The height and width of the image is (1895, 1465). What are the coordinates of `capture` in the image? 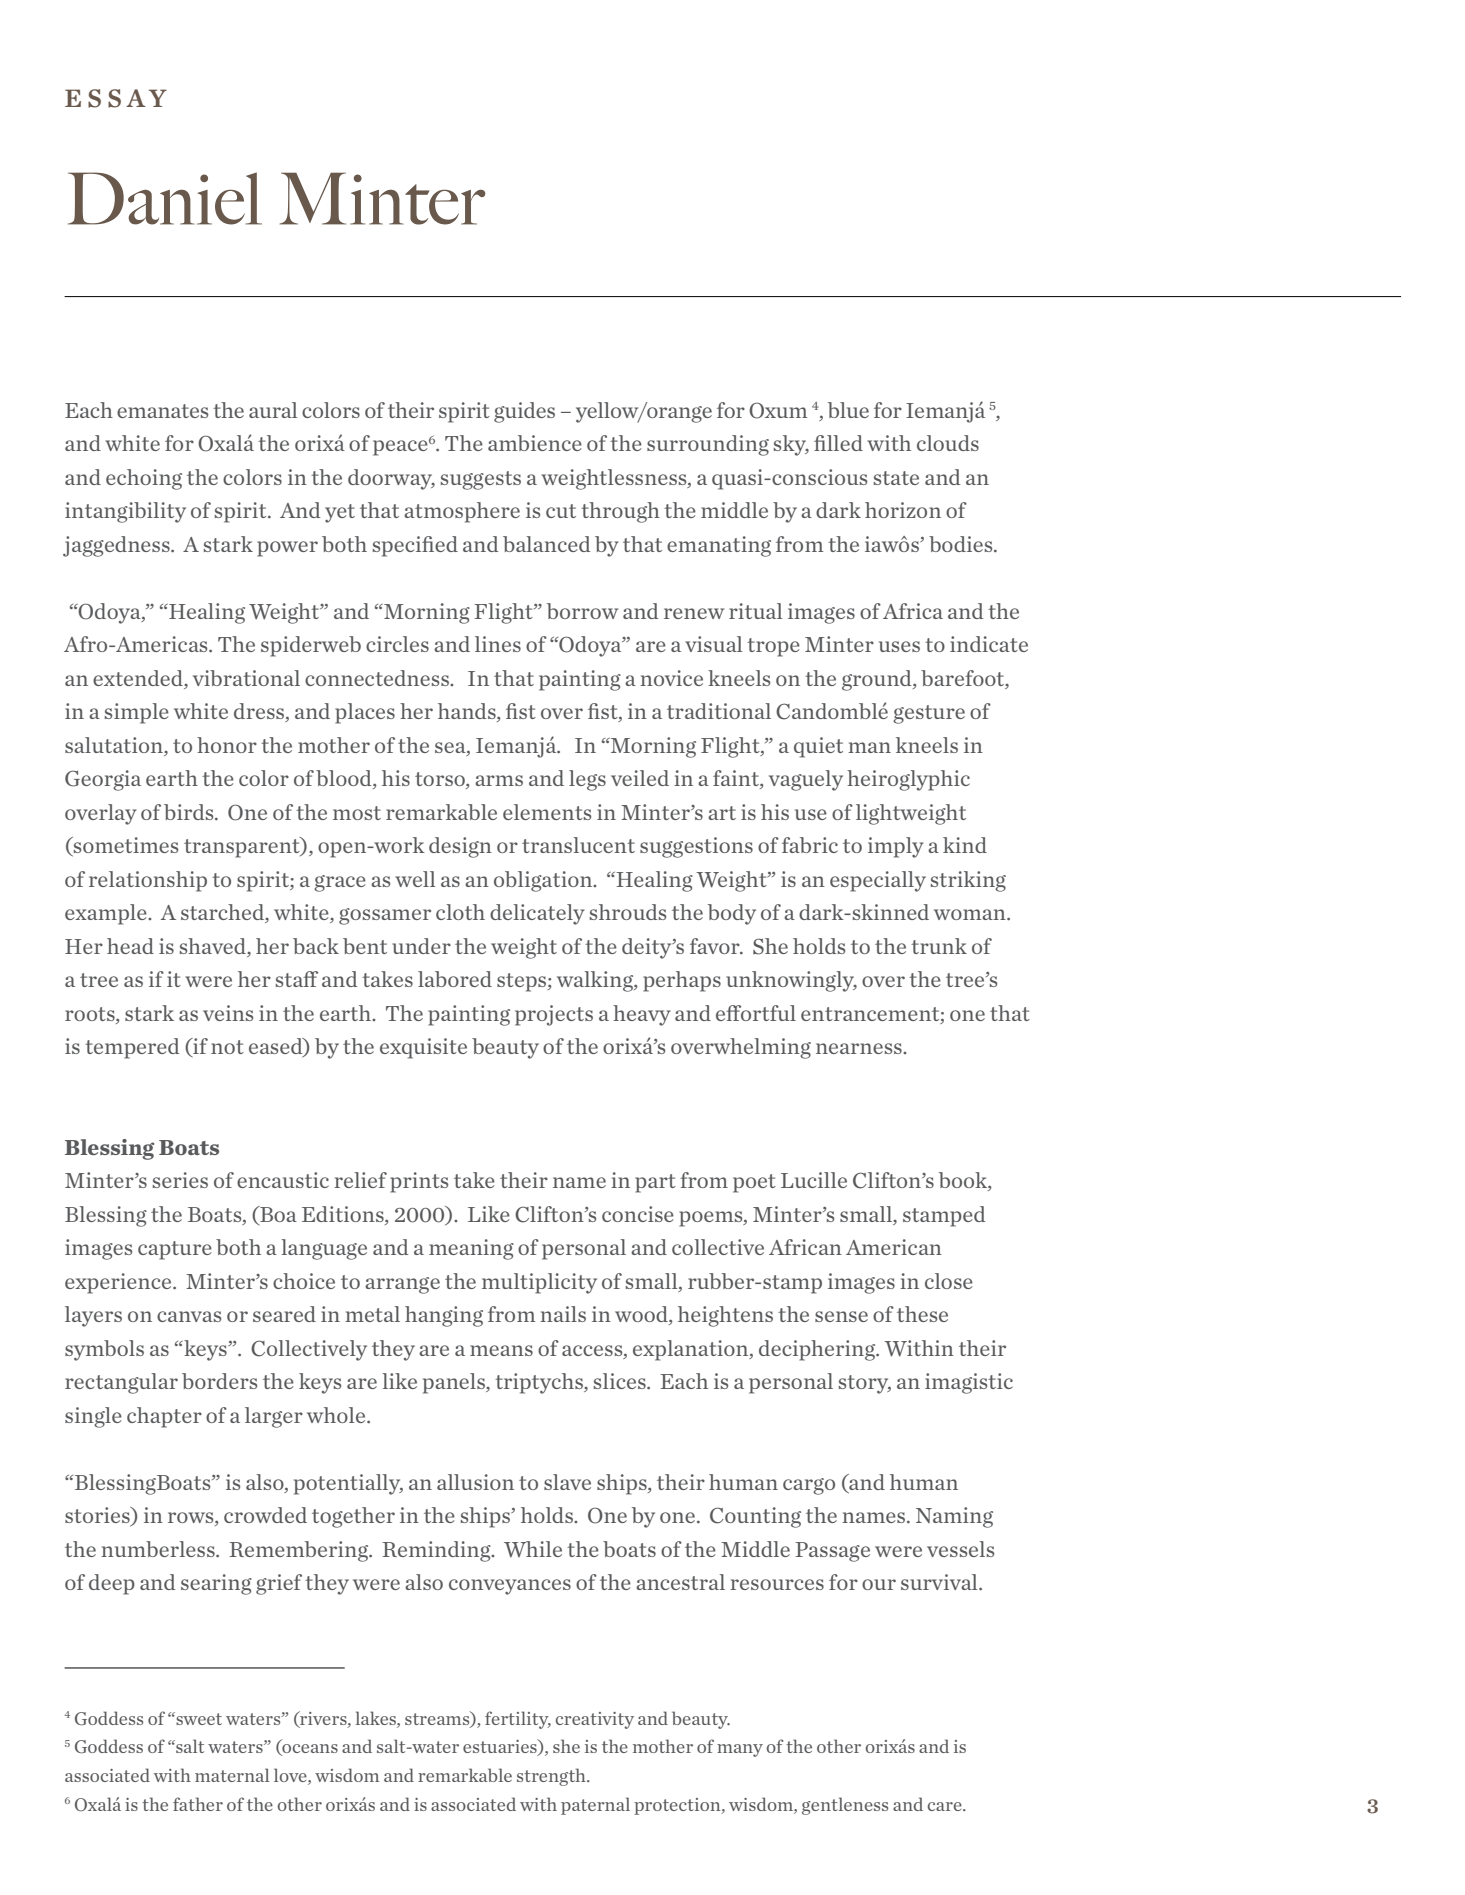 It's located at (175, 1250).
